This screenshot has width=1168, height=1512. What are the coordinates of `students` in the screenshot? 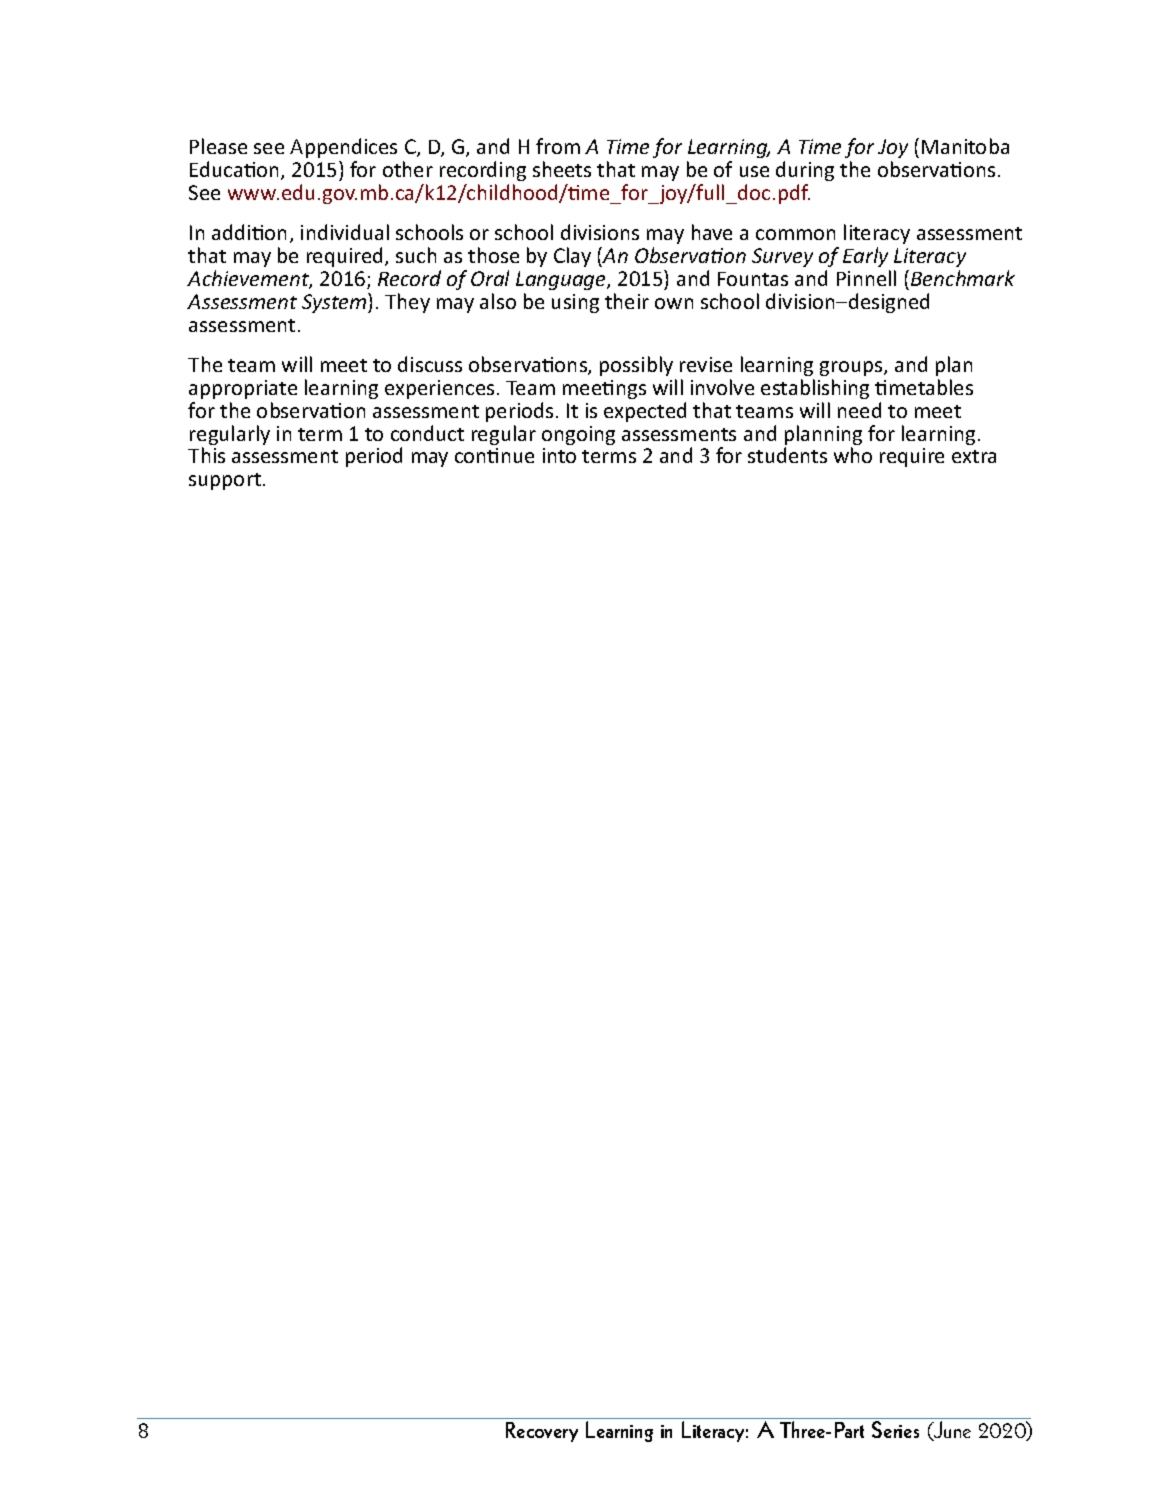 It's located at (787, 455).
